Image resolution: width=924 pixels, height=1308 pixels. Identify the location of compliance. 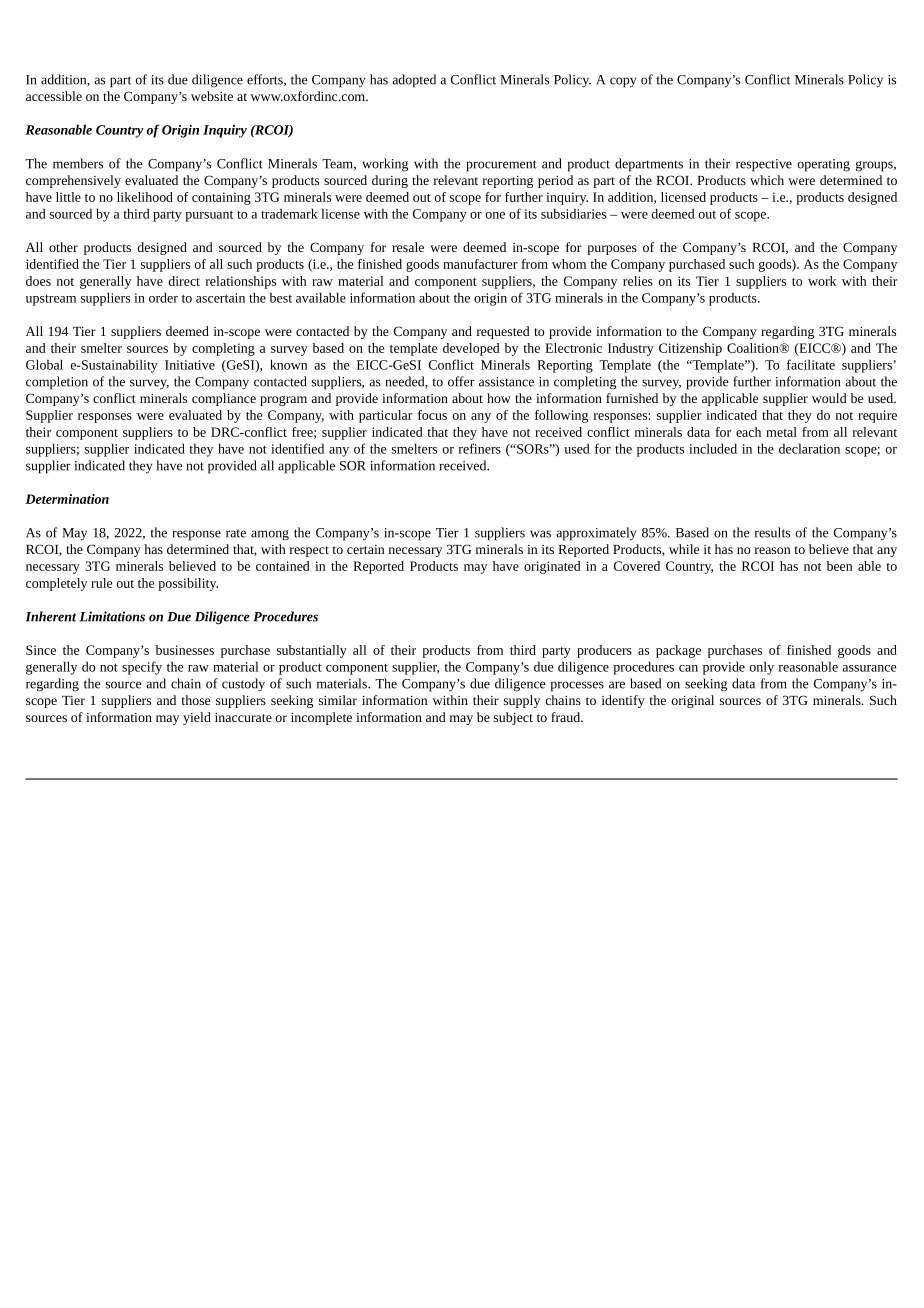
(224, 399).
